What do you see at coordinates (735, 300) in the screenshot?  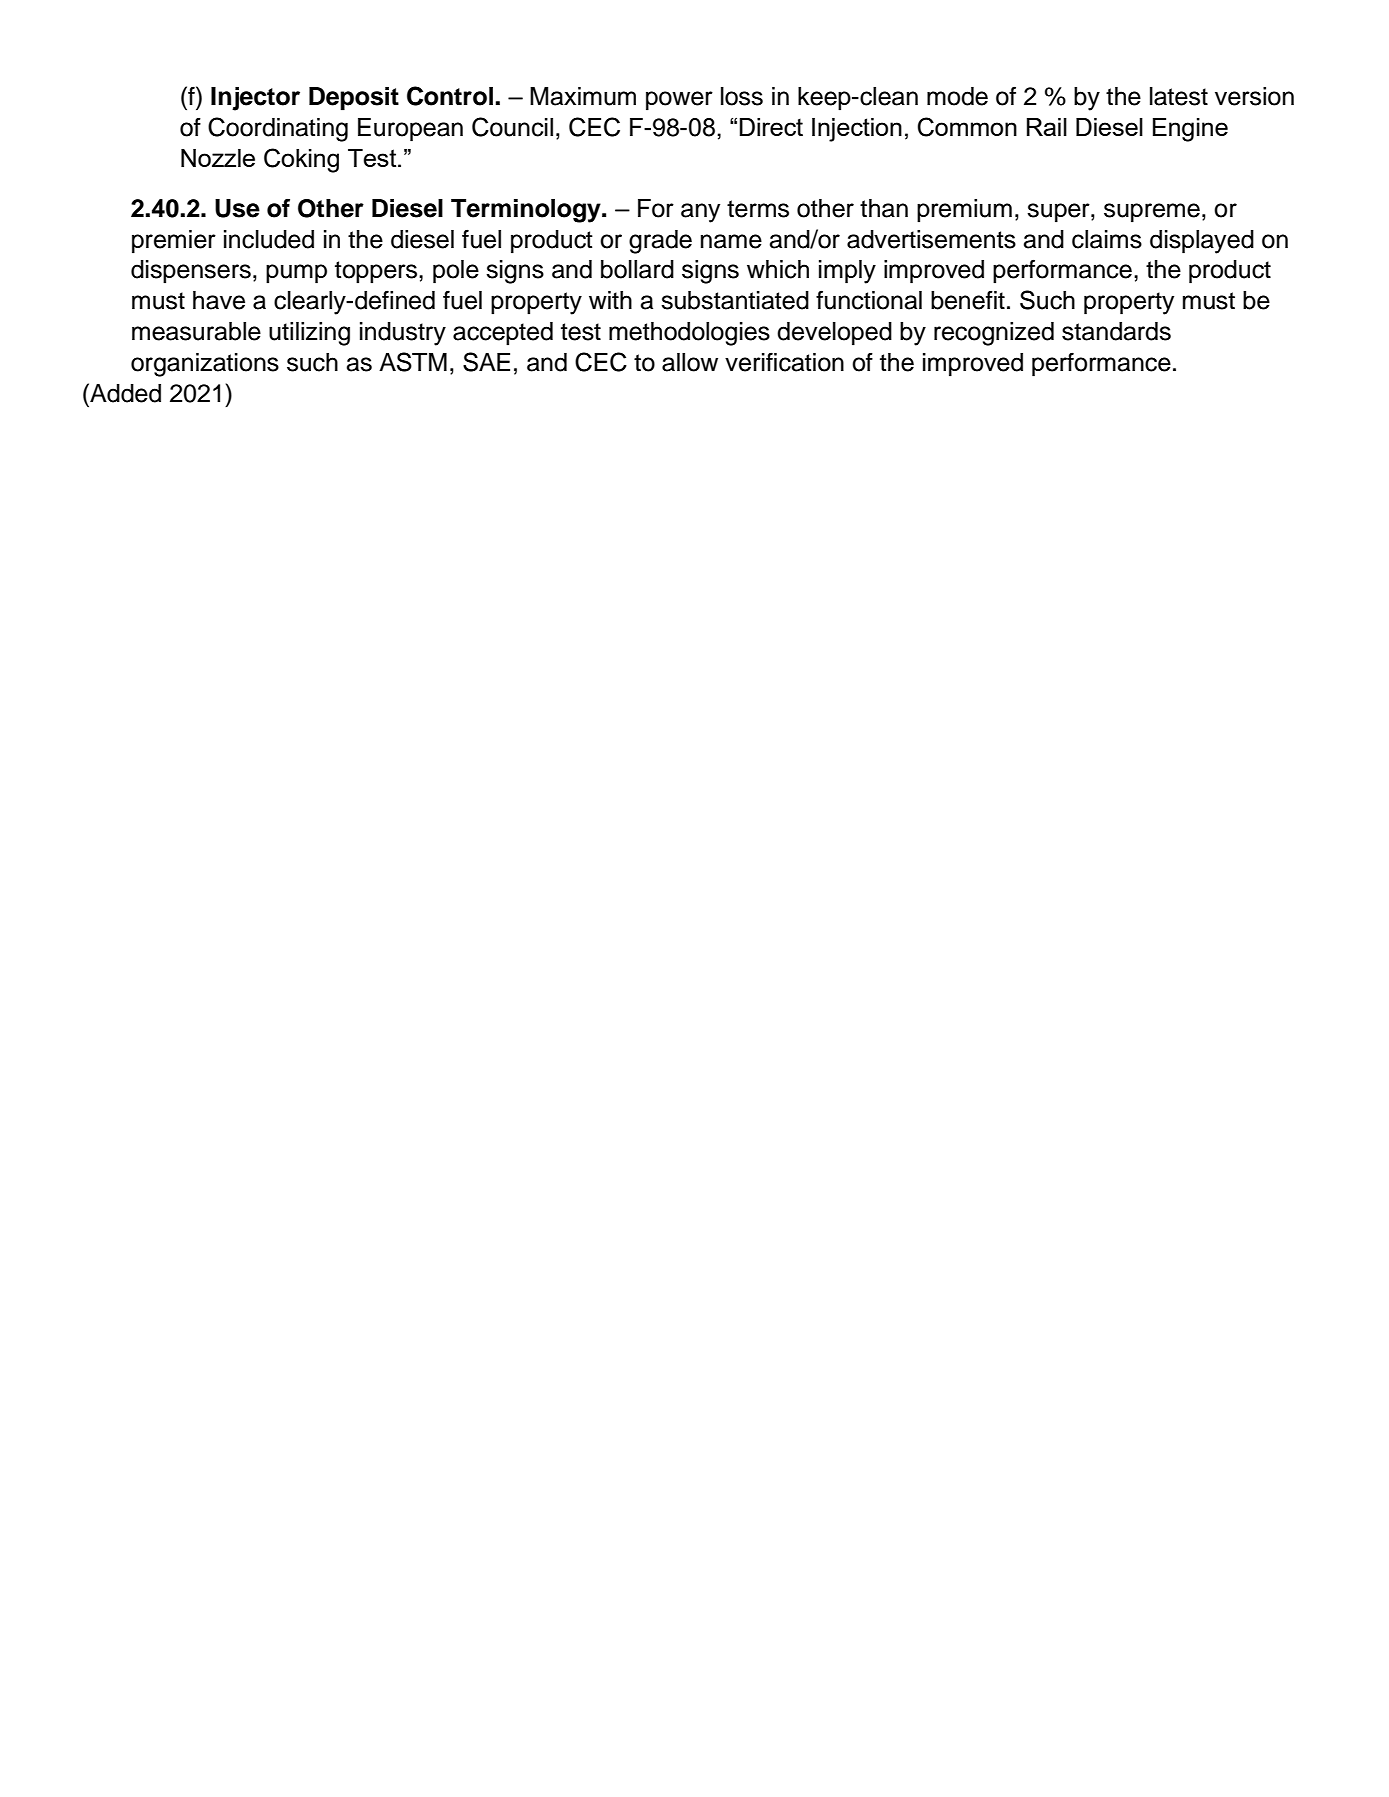 I see `substantiated` at bounding box center [735, 300].
